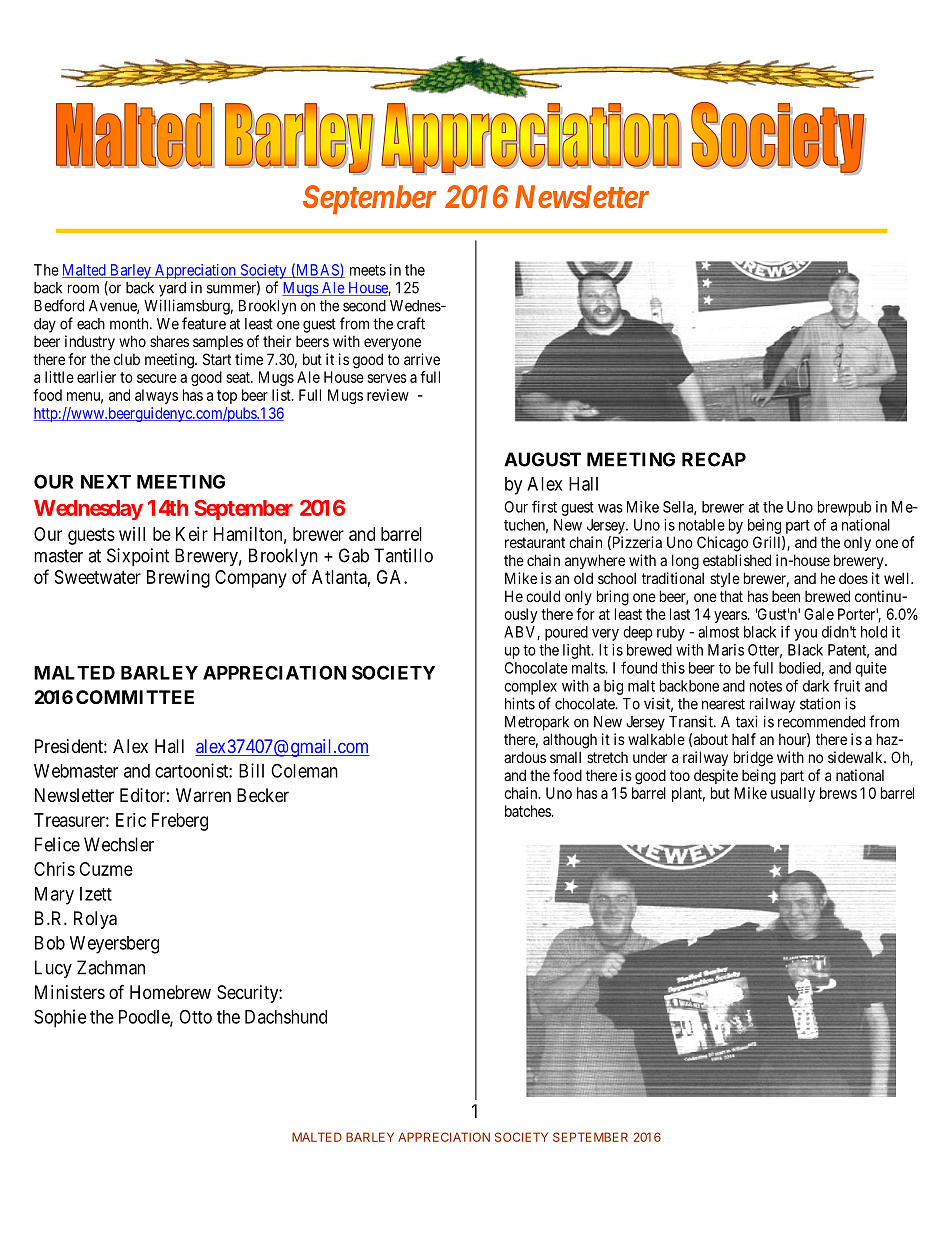 This screenshot has height=1233, width=952. What do you see at coordinates (172, 289) in the screenshot?
I see `yard` at bounding box center [172, 289].
